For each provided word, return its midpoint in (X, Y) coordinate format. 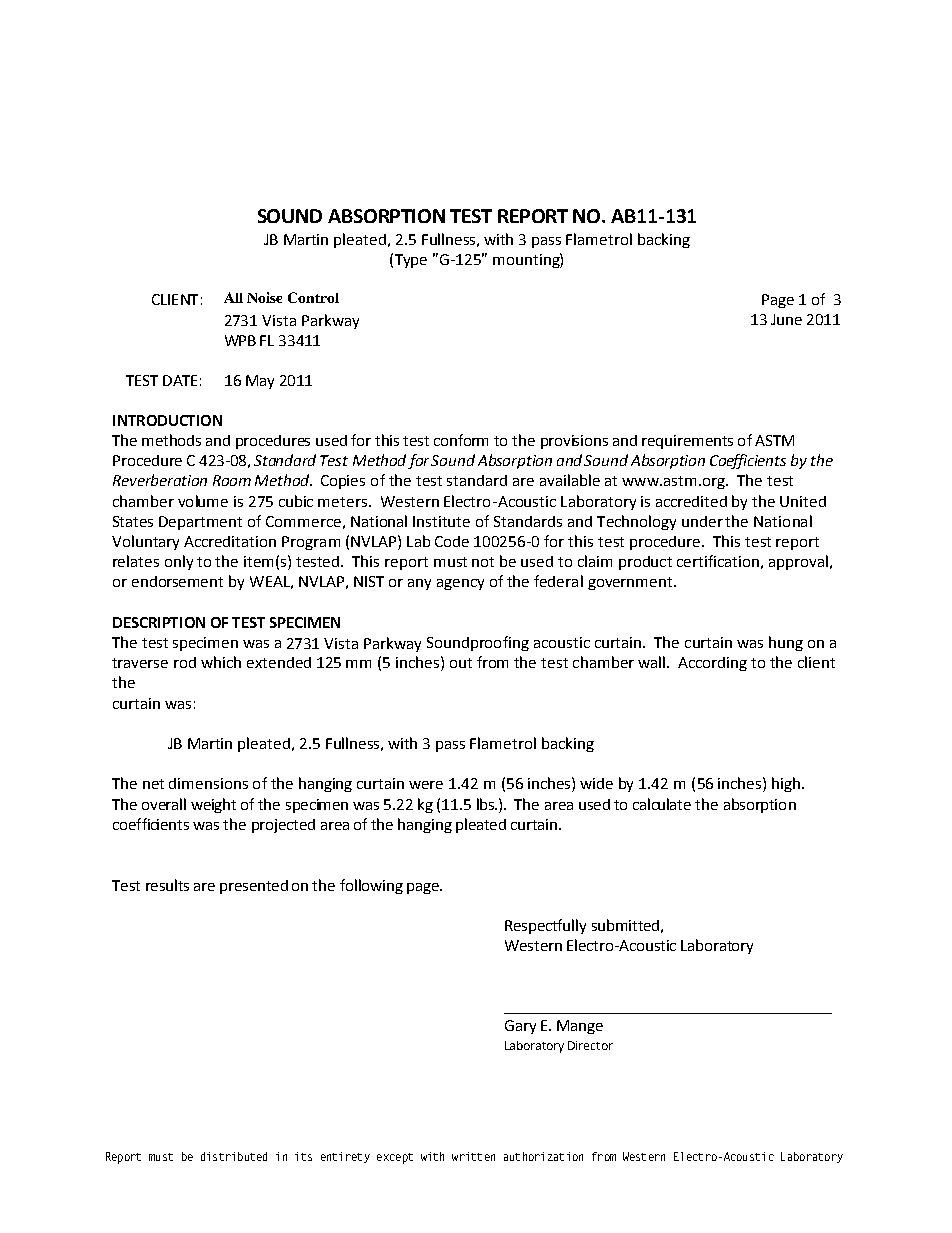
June (786, 319)
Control (313, 297)
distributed (234, 1156)
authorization (543, 1156)
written (473, 1156)
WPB (240, 340)
